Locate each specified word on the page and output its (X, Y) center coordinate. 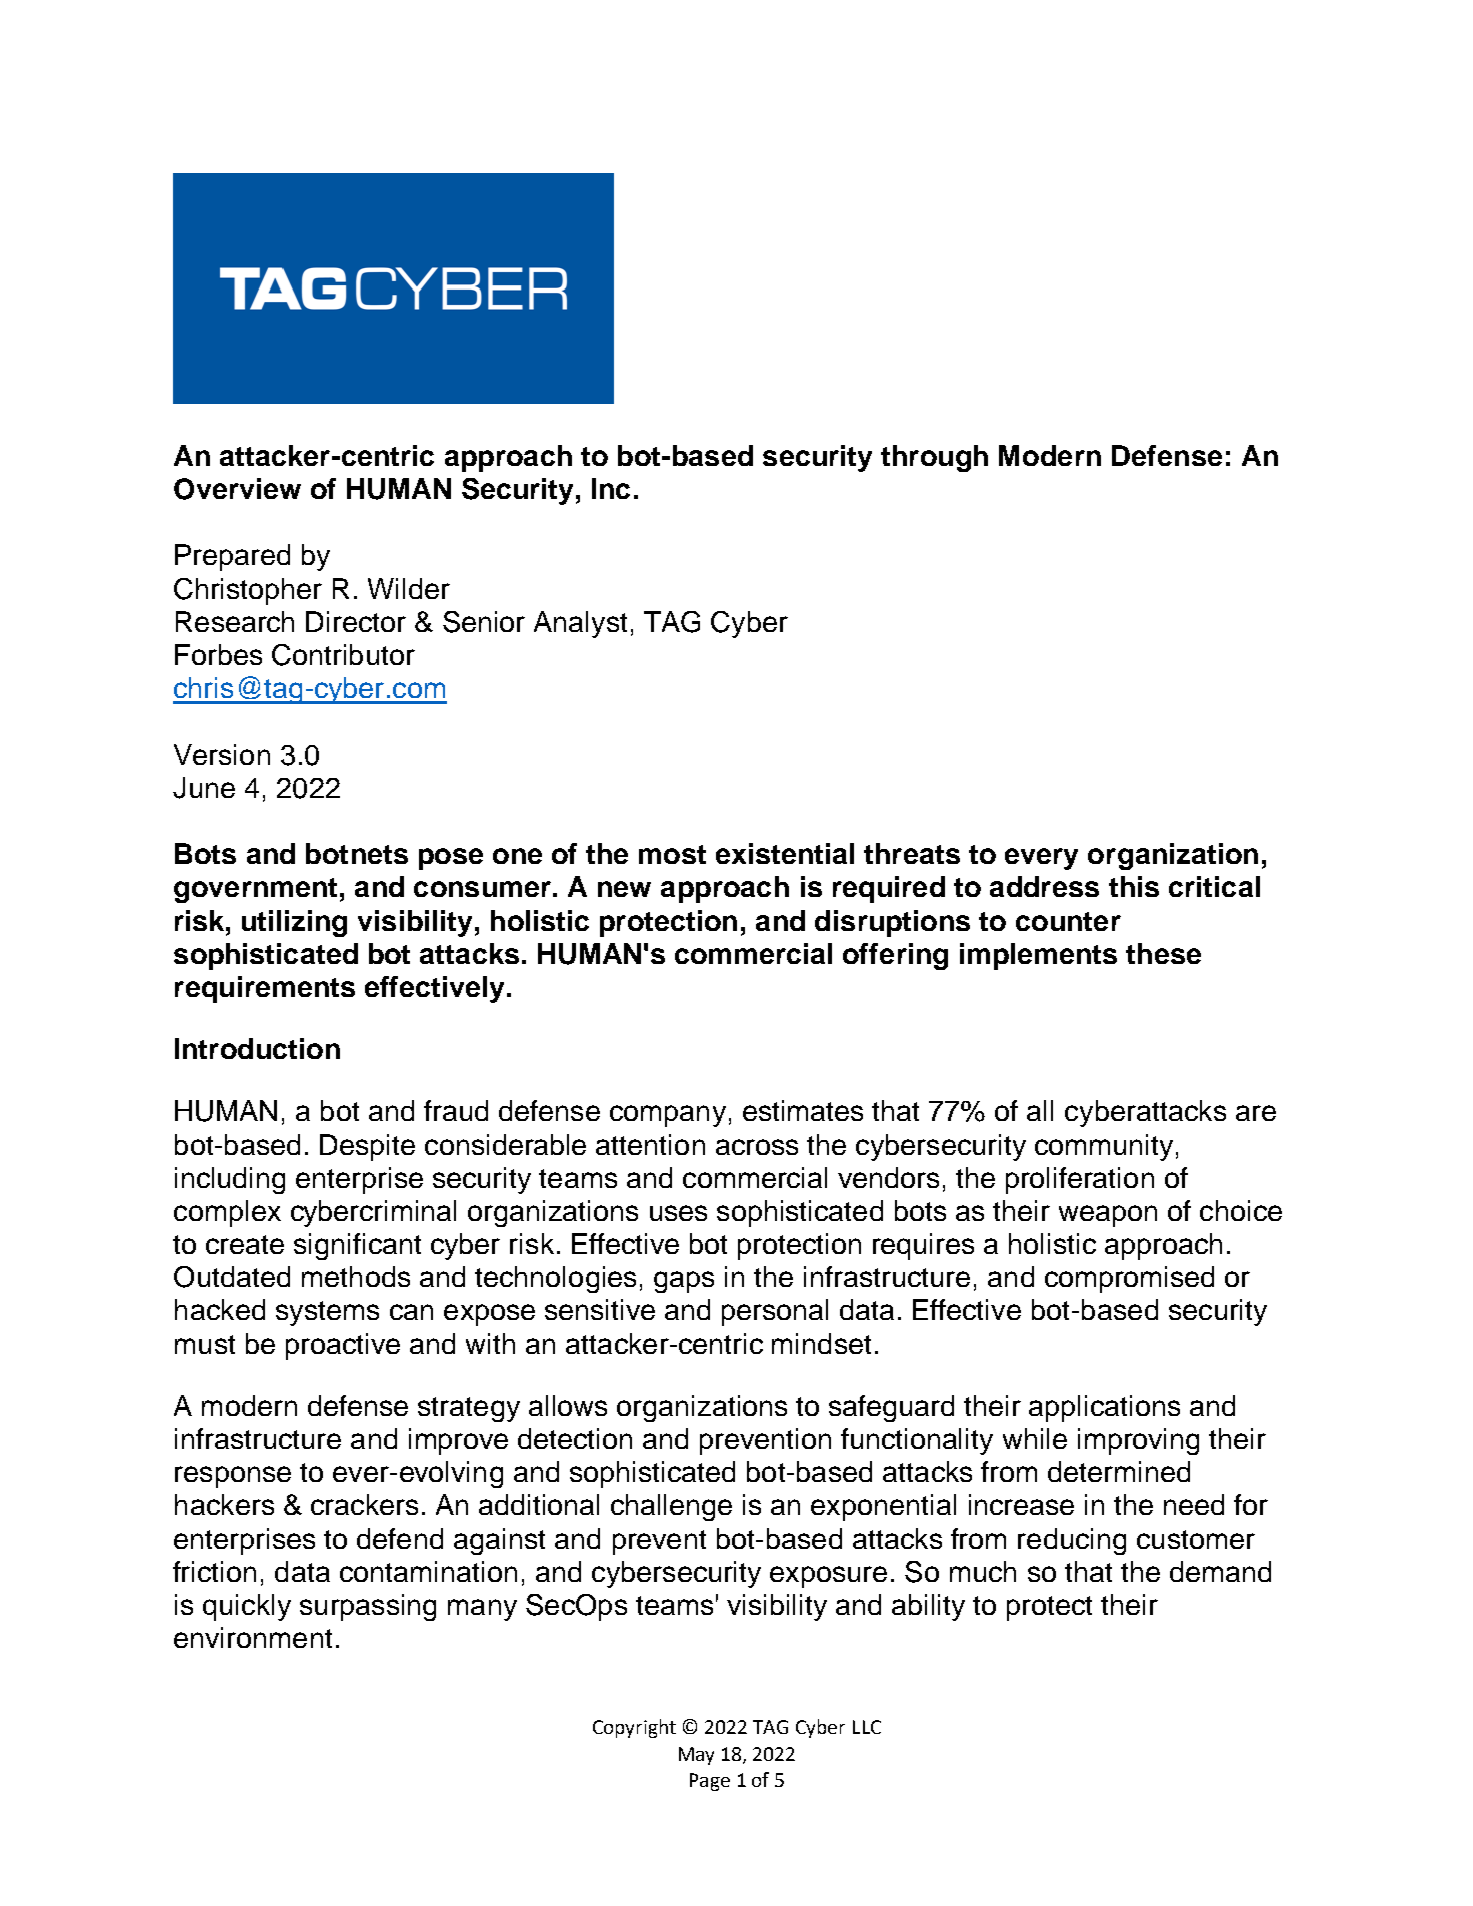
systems (327, 1313)
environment (253, 1637)
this (1134, 886)
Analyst (580, 624)
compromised (1129, 1279)
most (672, 854)
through (934, 458)
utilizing (294, 923)
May (696, 1756)
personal (775, 1312)
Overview (237, 489)
